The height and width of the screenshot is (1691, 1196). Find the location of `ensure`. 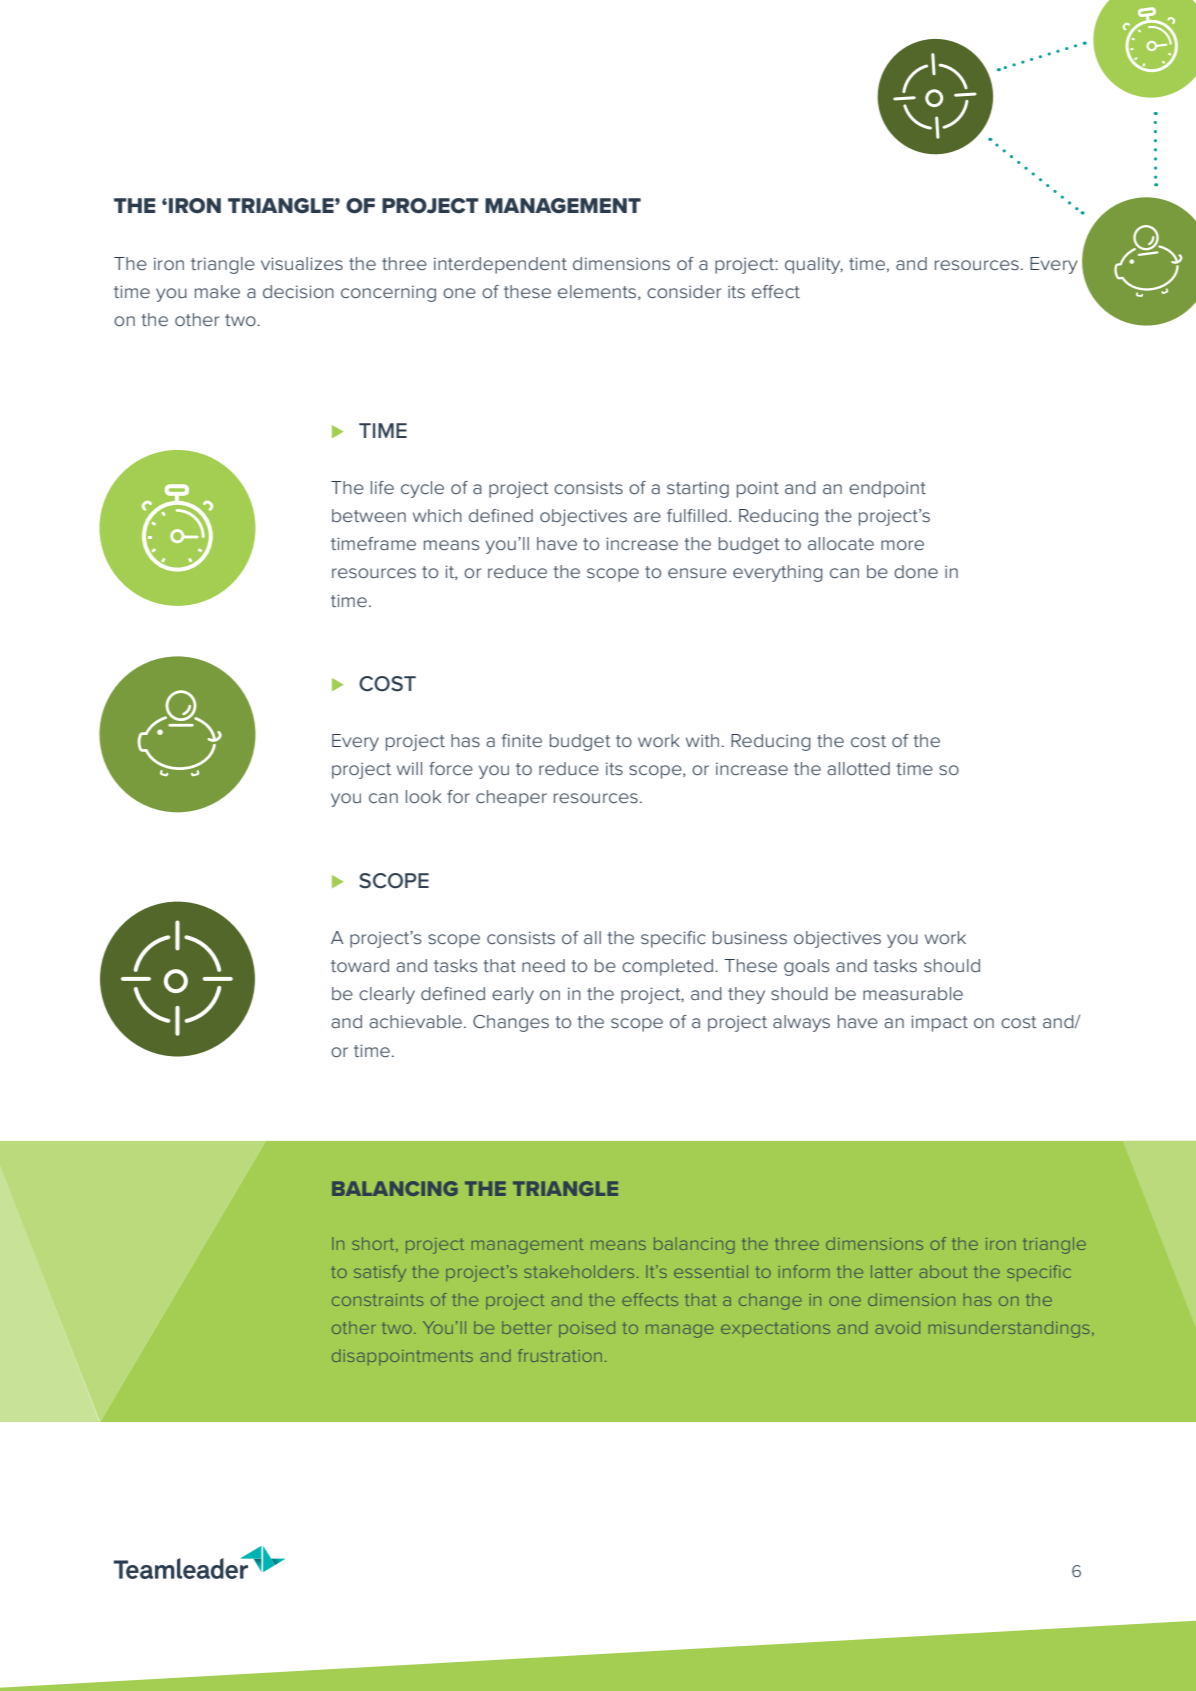

ensure is located at coordinates (697, 573).
